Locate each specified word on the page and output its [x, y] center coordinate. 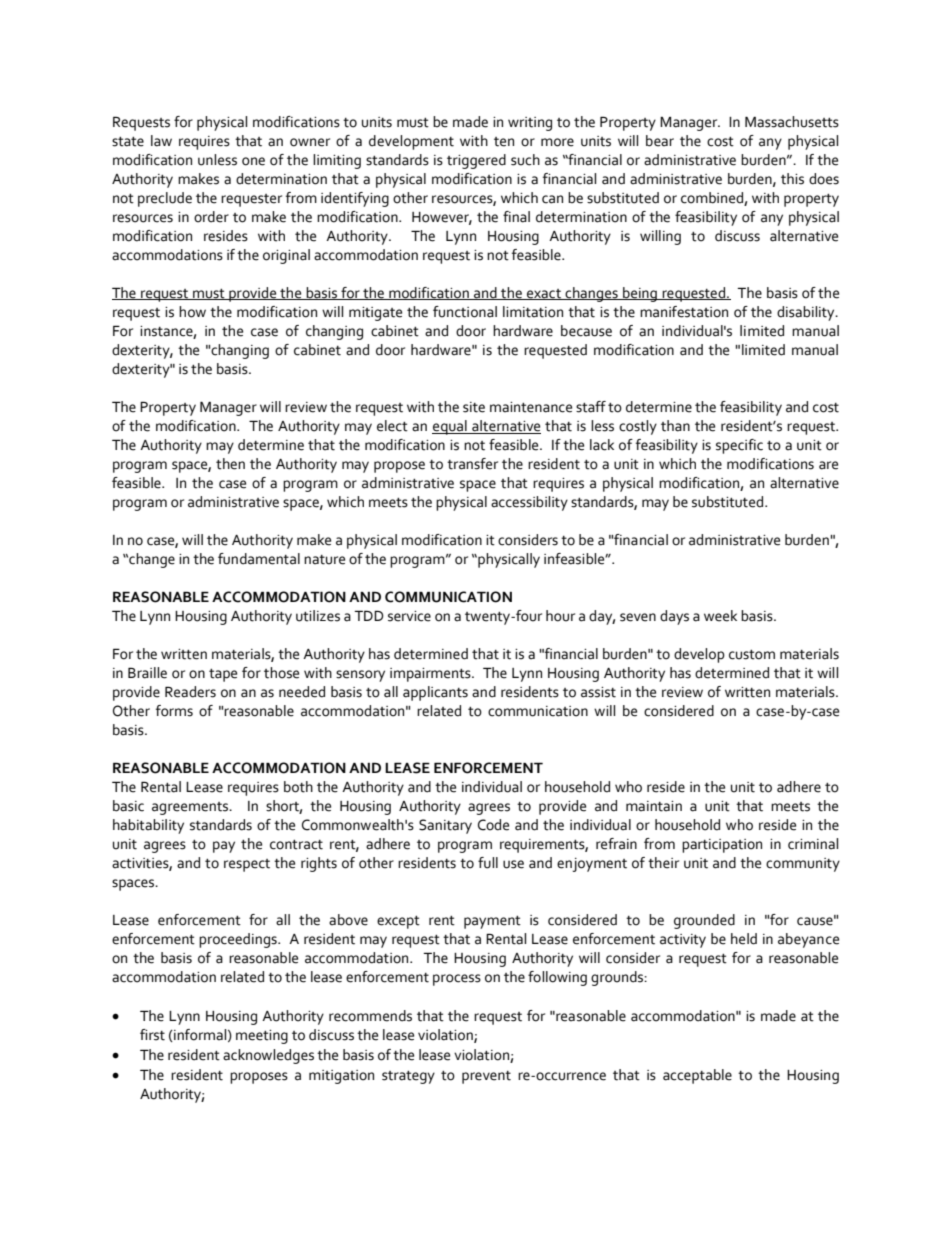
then [230, 464]
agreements [191, 808]
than [675, 426]
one [253, 161]
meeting [262, 1037]
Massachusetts [792, 122]
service [409, 616]
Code [493, 825]
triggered [476, 161]
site [474, 407]
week [720, 616]
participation [722, 846]
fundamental [259, 559]
